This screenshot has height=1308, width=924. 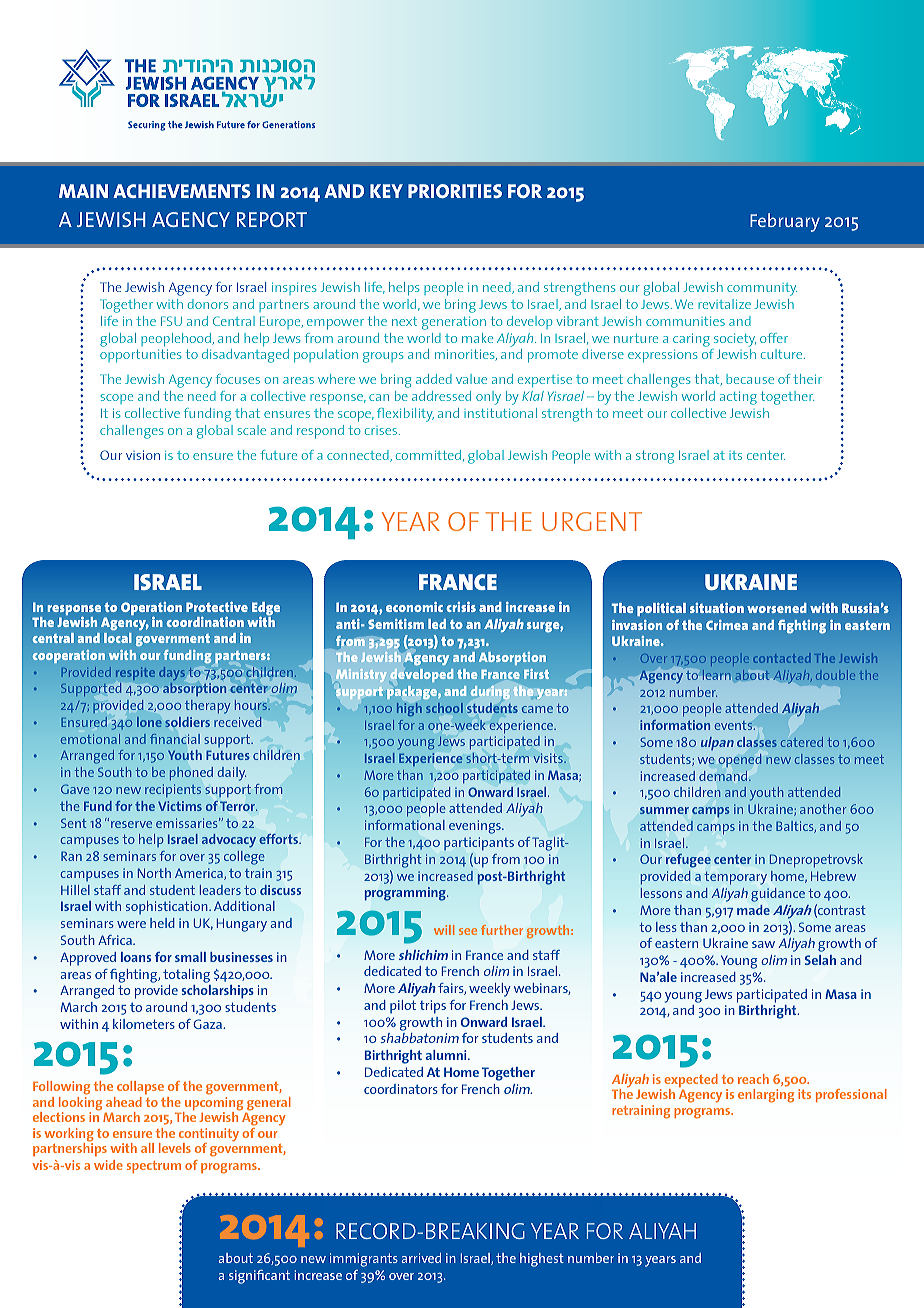 What do you see at coordinates (154, 1167) in the screenshot?
I see `spectrum` at bounding box center [154, 1167].
